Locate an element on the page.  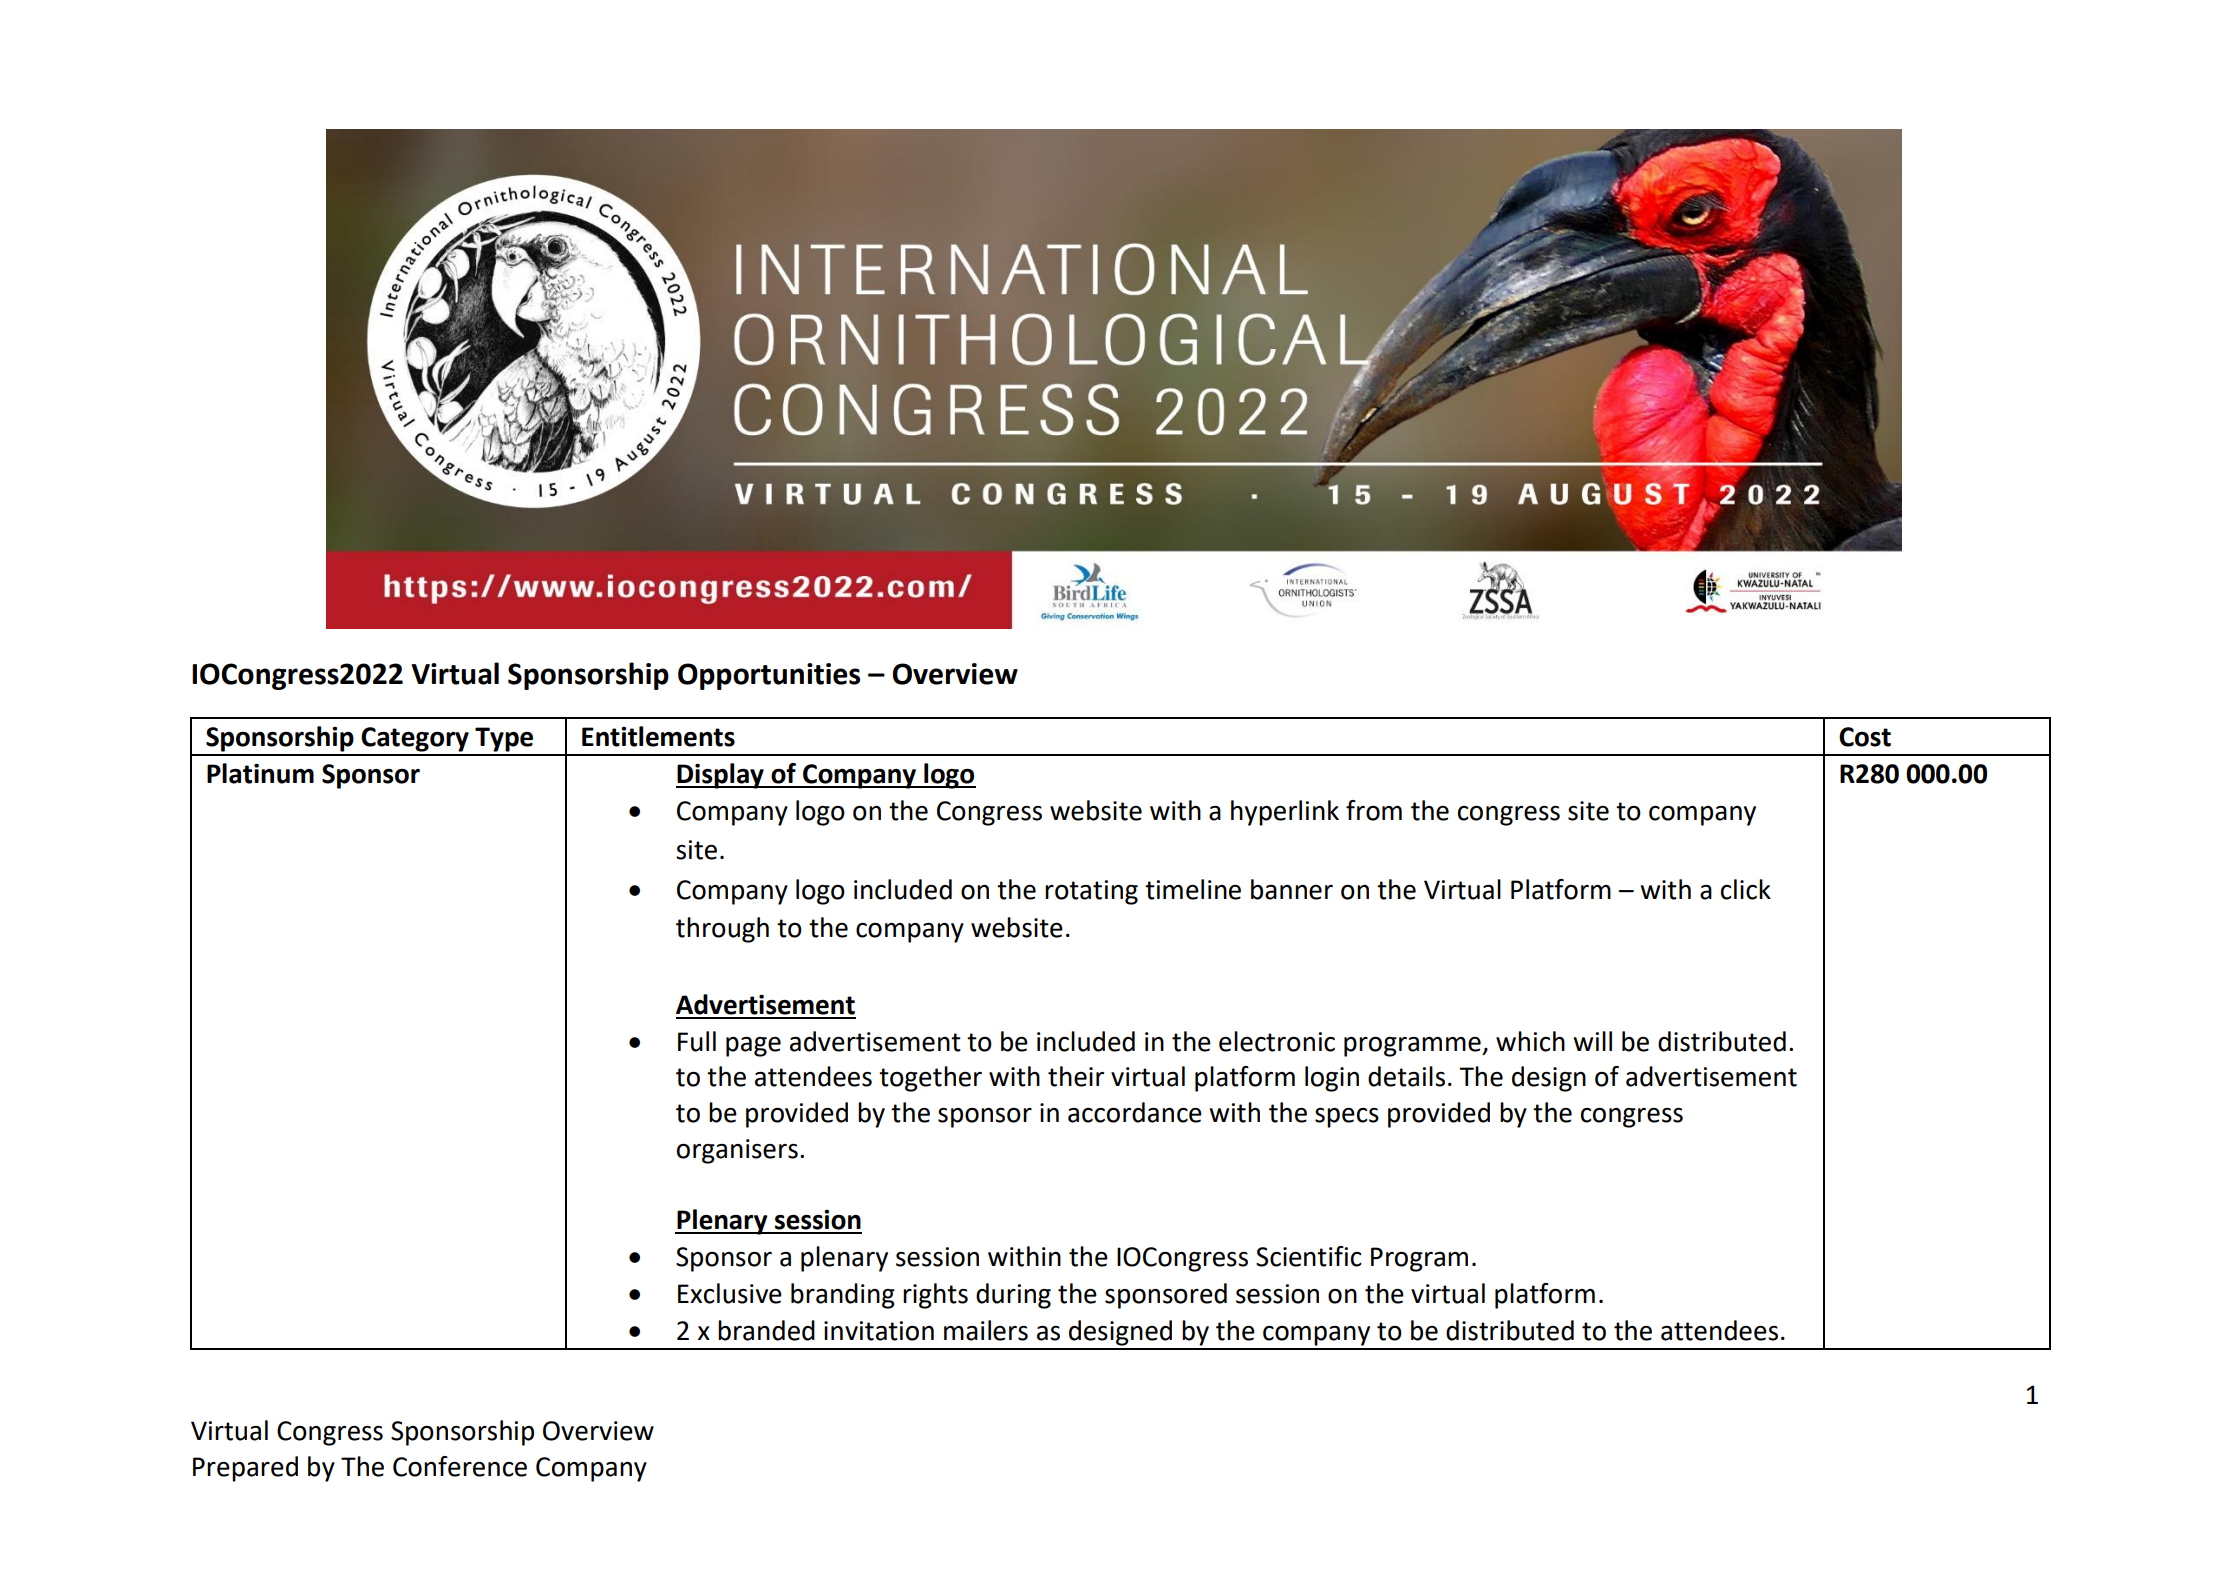
Conference is located at coordinates (460, 1466).
